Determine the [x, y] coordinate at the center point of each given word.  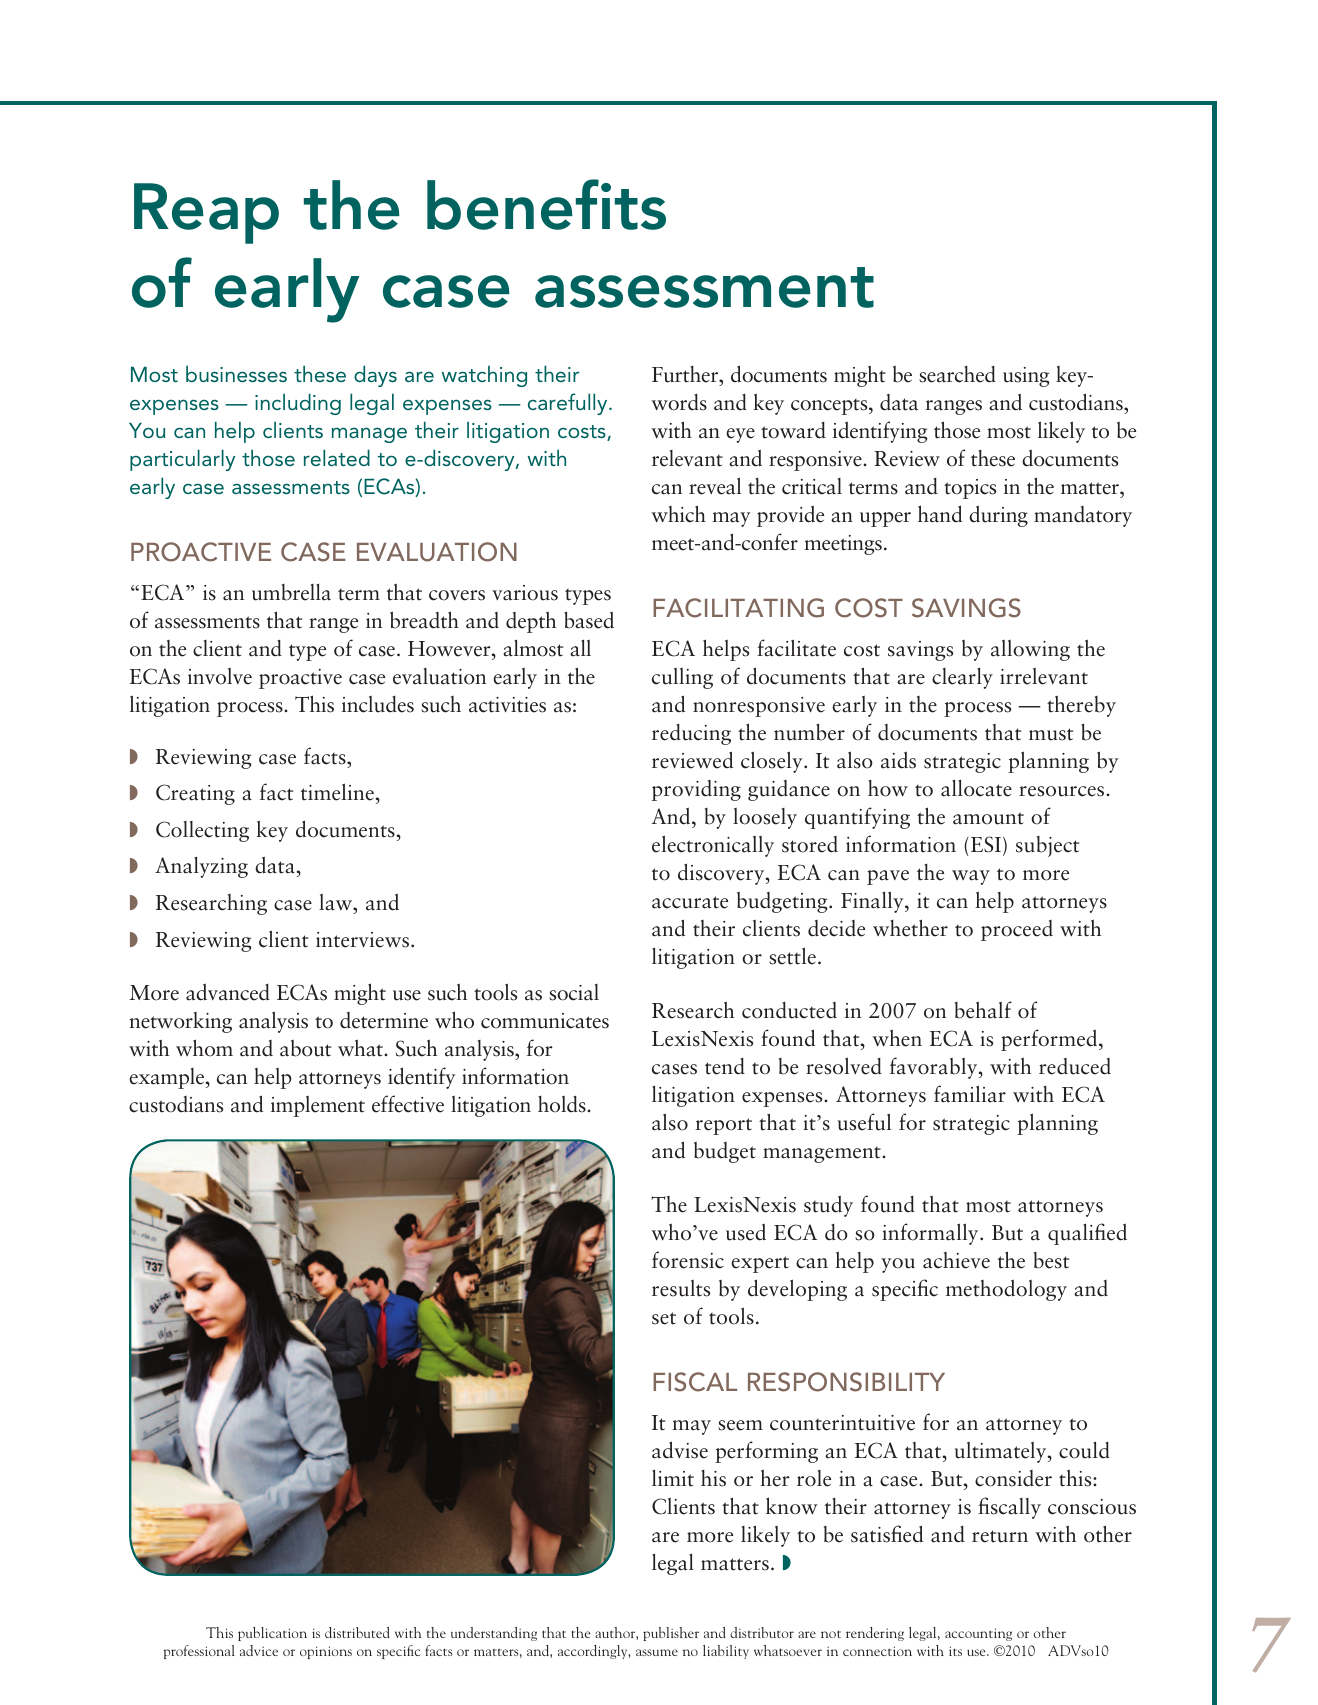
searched [957, 374]
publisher [671, 1634]
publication [272, 1634]
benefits [546, 204]
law [337, 902]
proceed [1017, 930]
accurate [690, 902]
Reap [206, 213]
